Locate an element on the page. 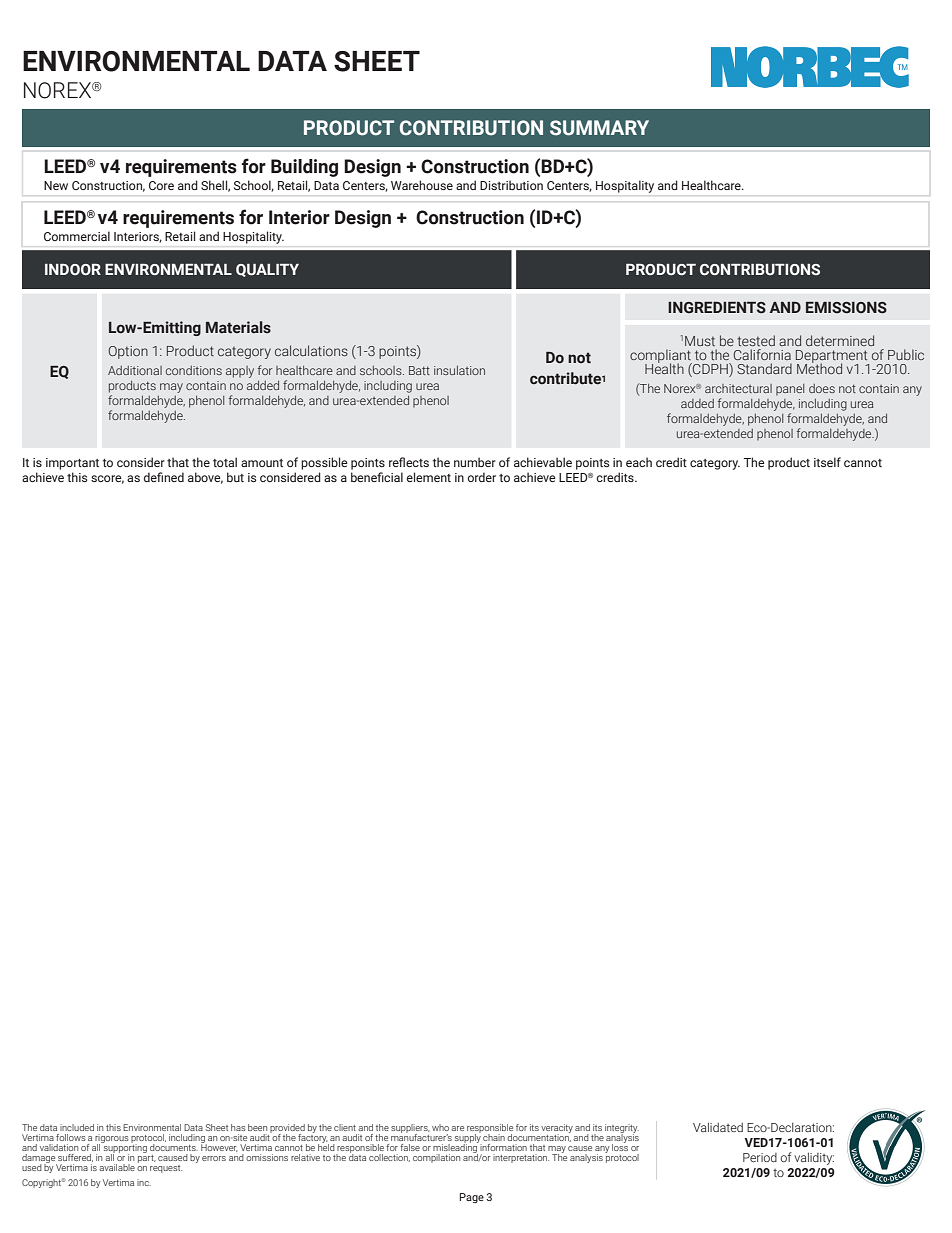 This image has width=952, height=1233. interpretation is located at coordinates (521, 1158).
